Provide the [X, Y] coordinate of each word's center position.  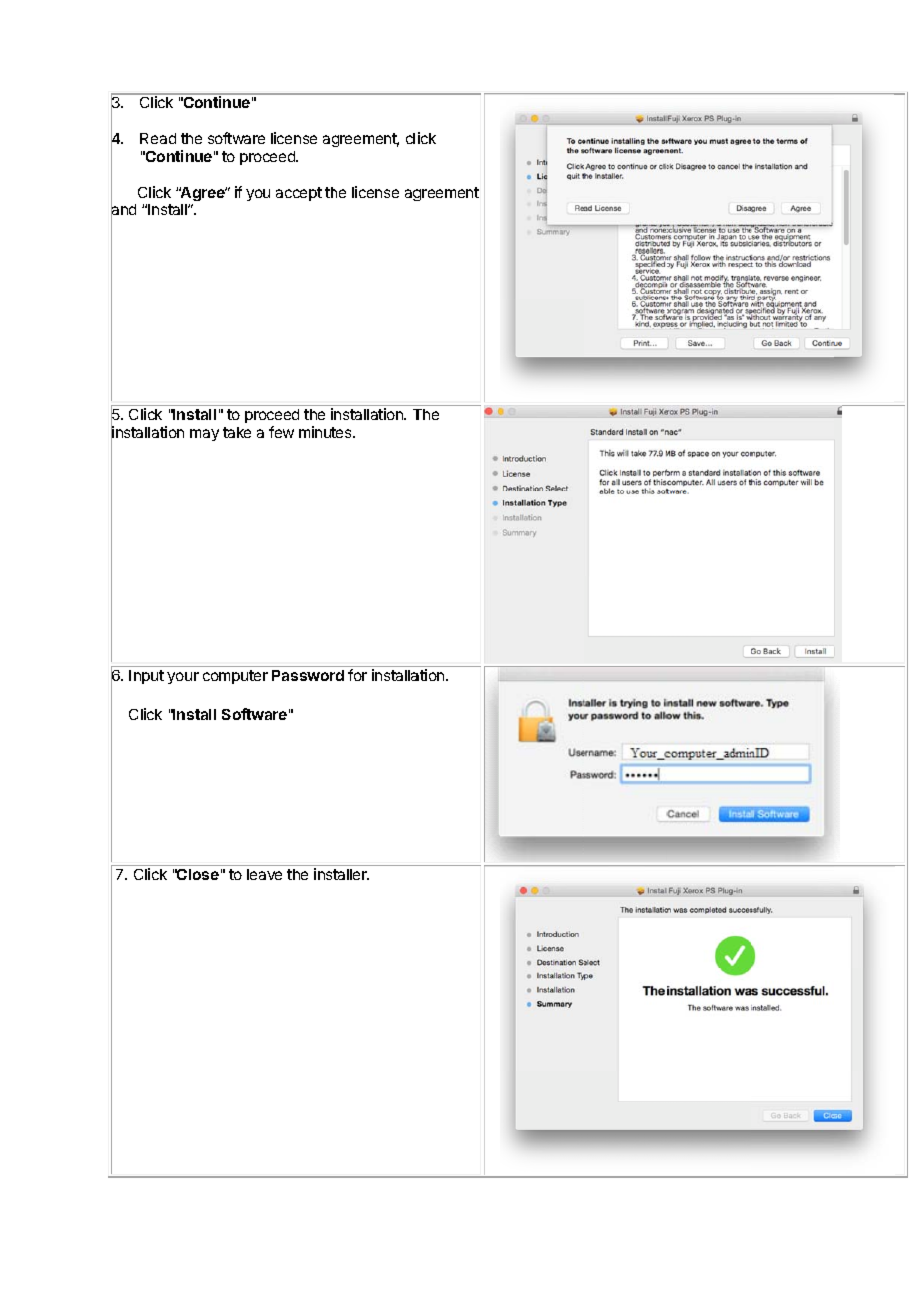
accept [299, 194]
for [357, 675]
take [237, 432]
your [183, 678]
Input [146, 677]
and [123, 210]
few [281, 432]
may [204, 435]
